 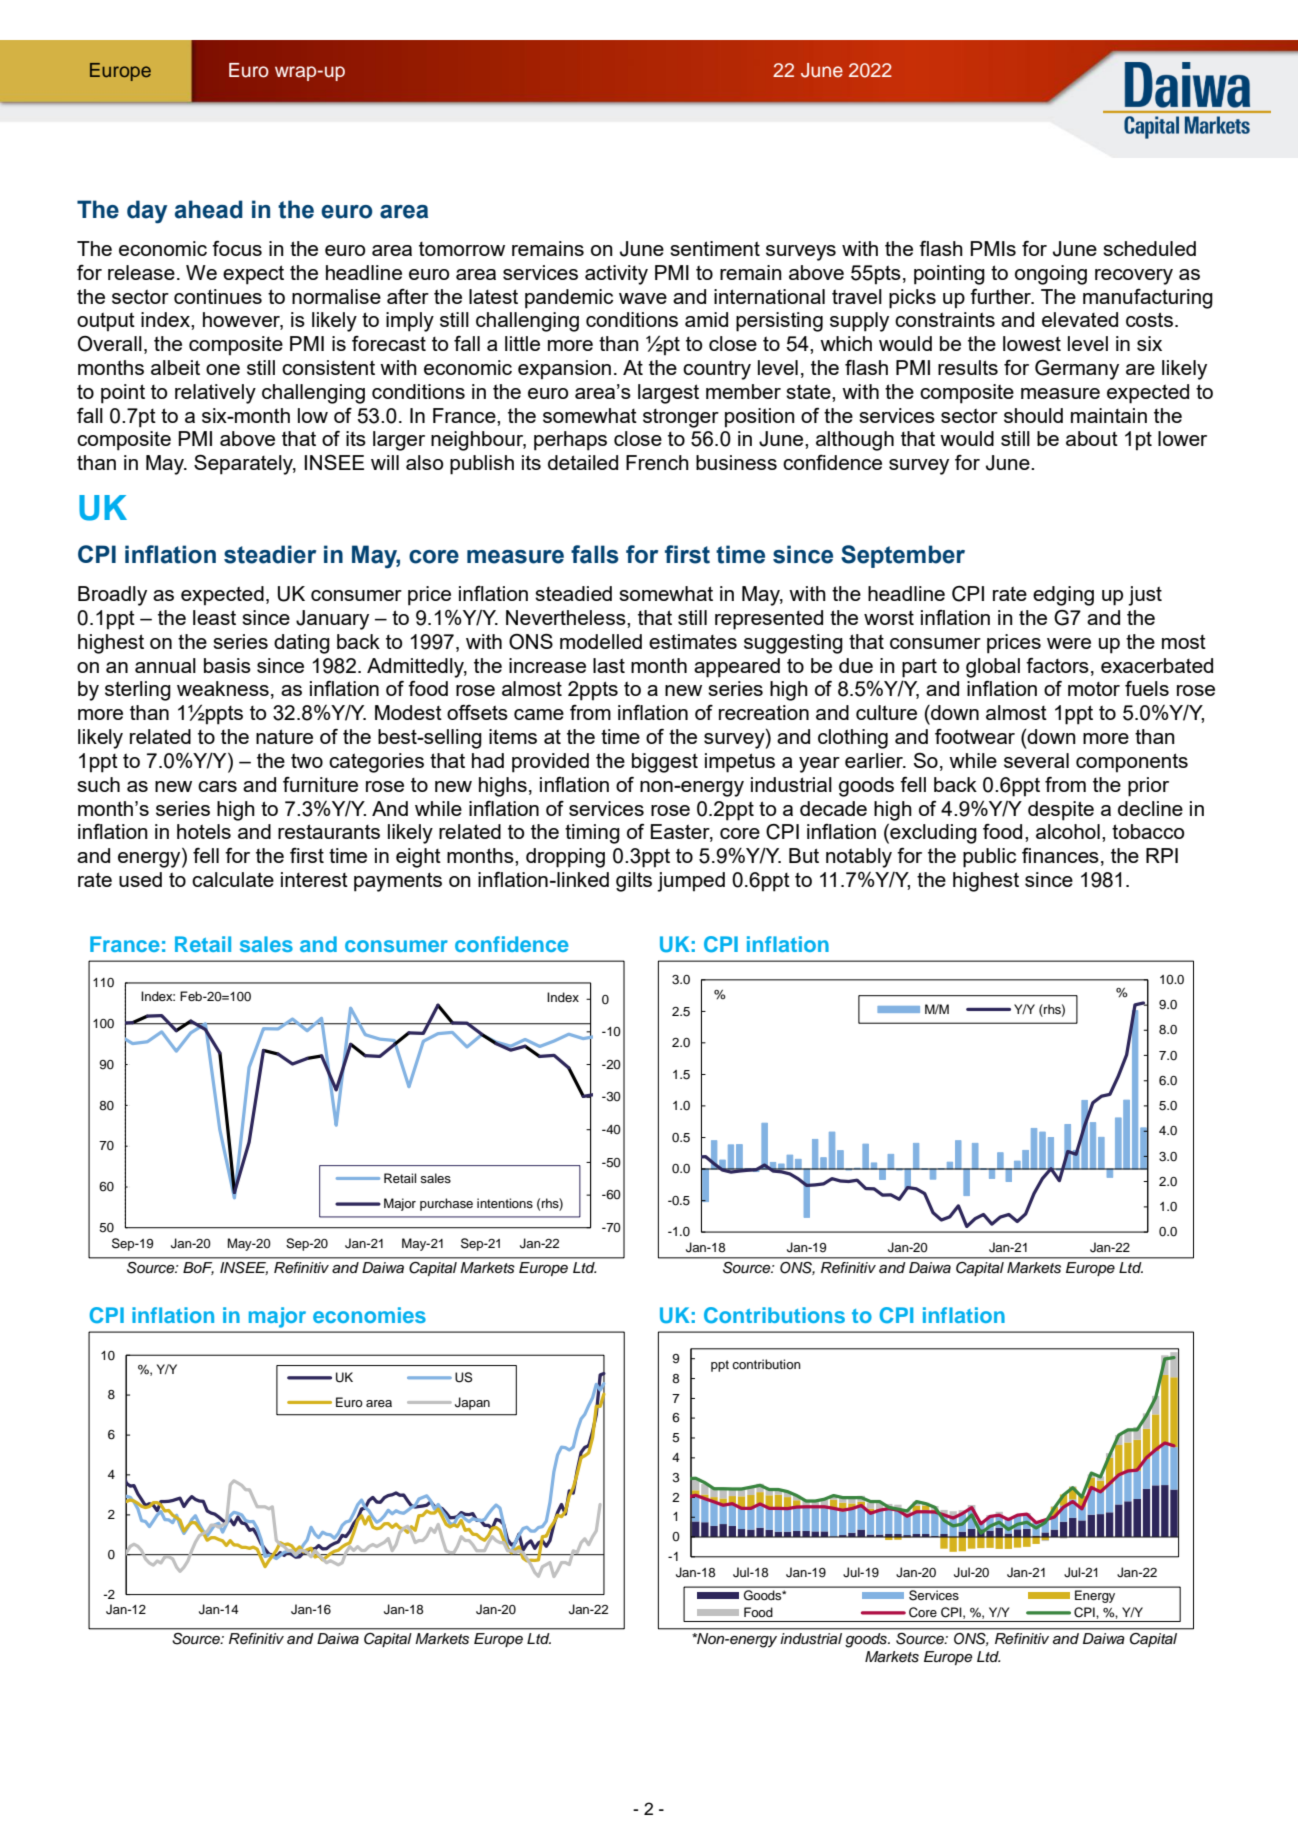 What do you see at coordinates (369, 1315) in the screenshot?
I see `economies` at bounding box center [369, 1315].
